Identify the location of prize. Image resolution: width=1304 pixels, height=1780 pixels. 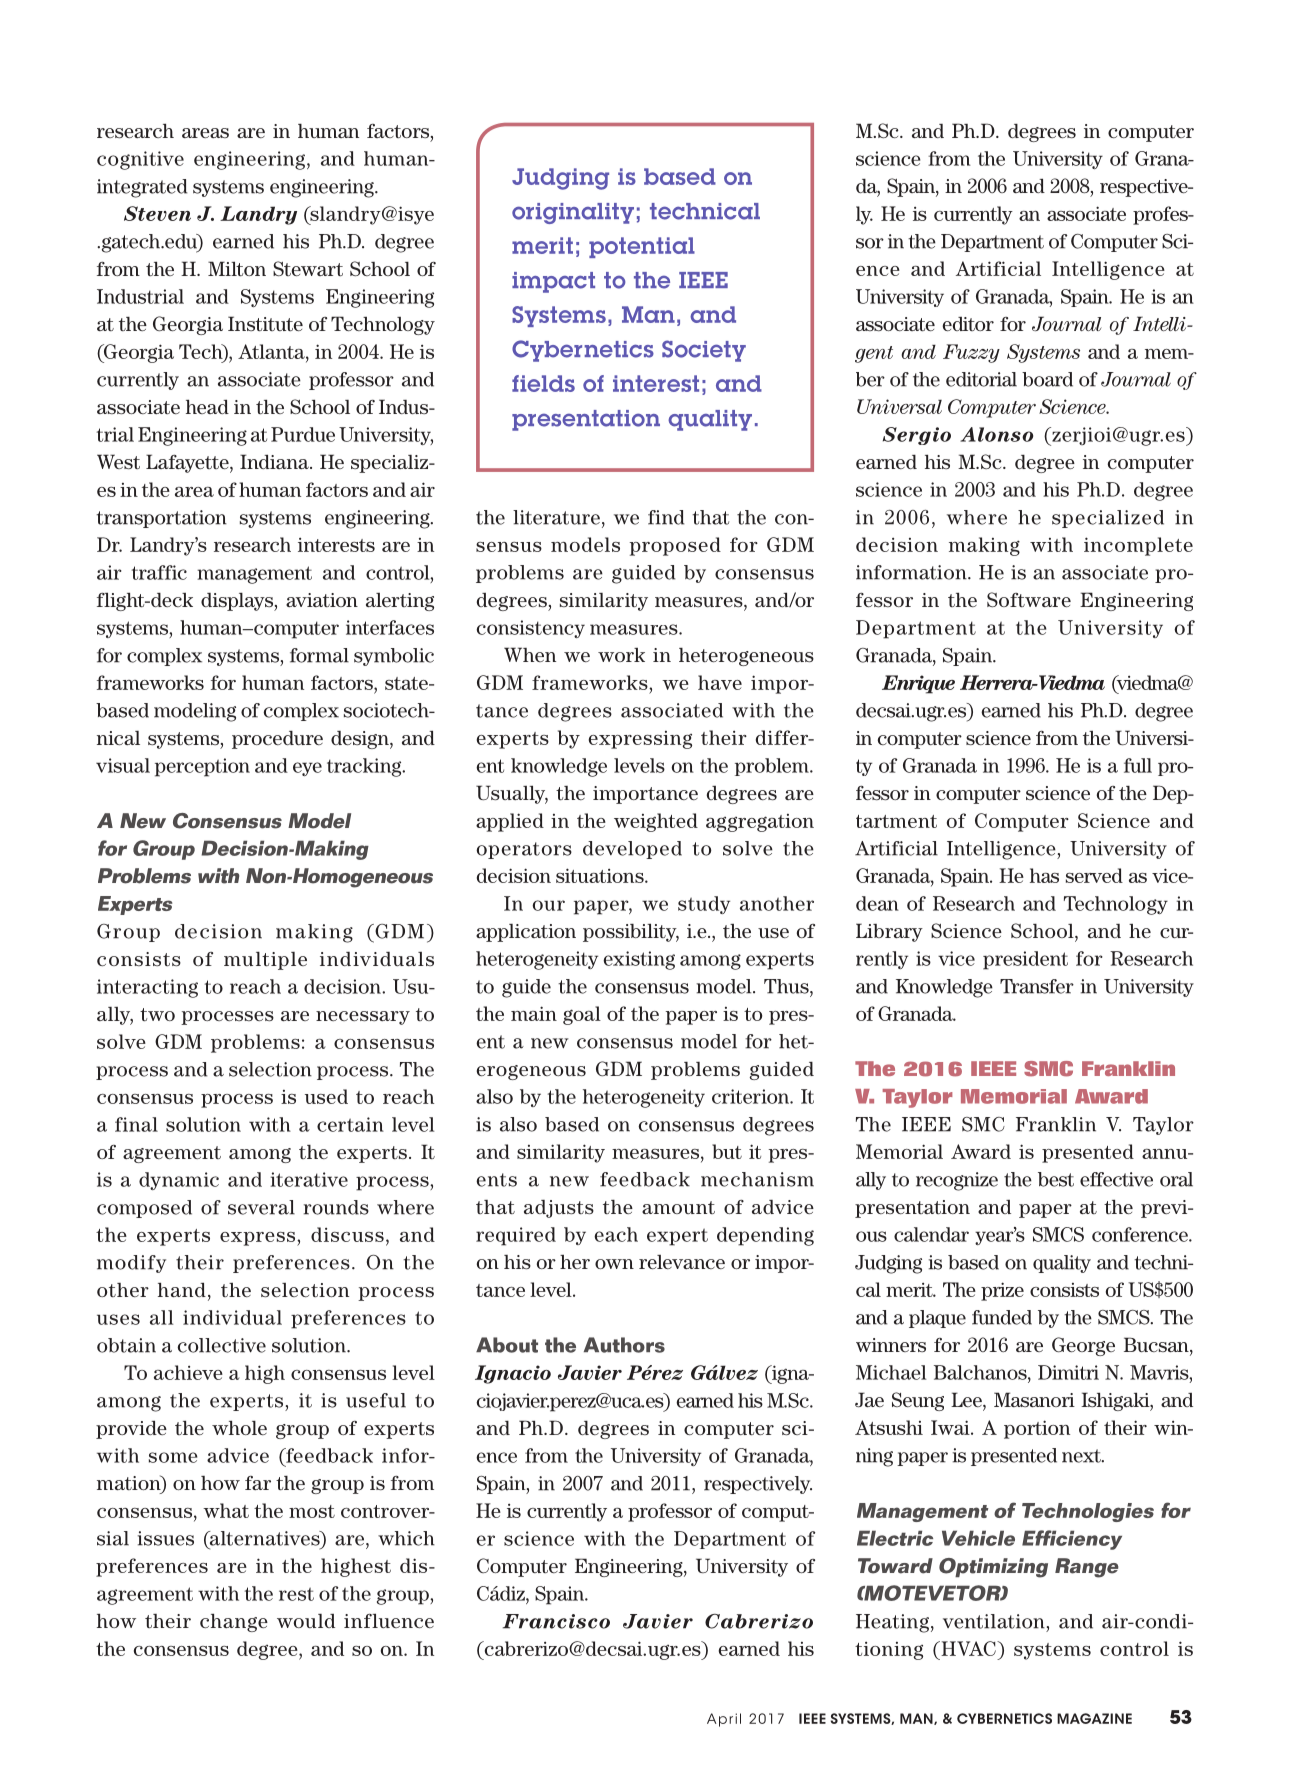
(1002, 1291).
